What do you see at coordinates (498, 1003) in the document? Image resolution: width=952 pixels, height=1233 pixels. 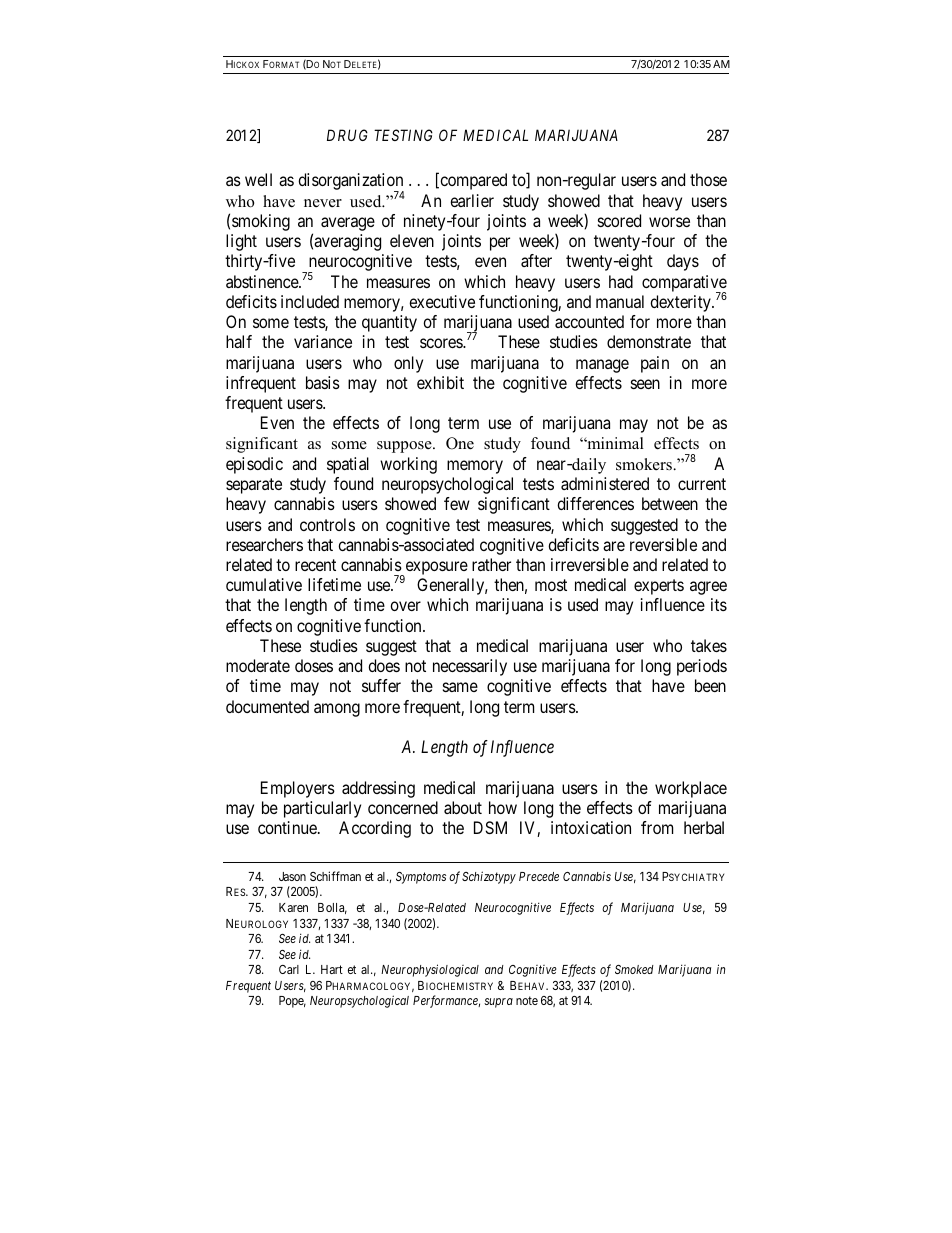 I see `supra` at bounding box center [498, 1003].
